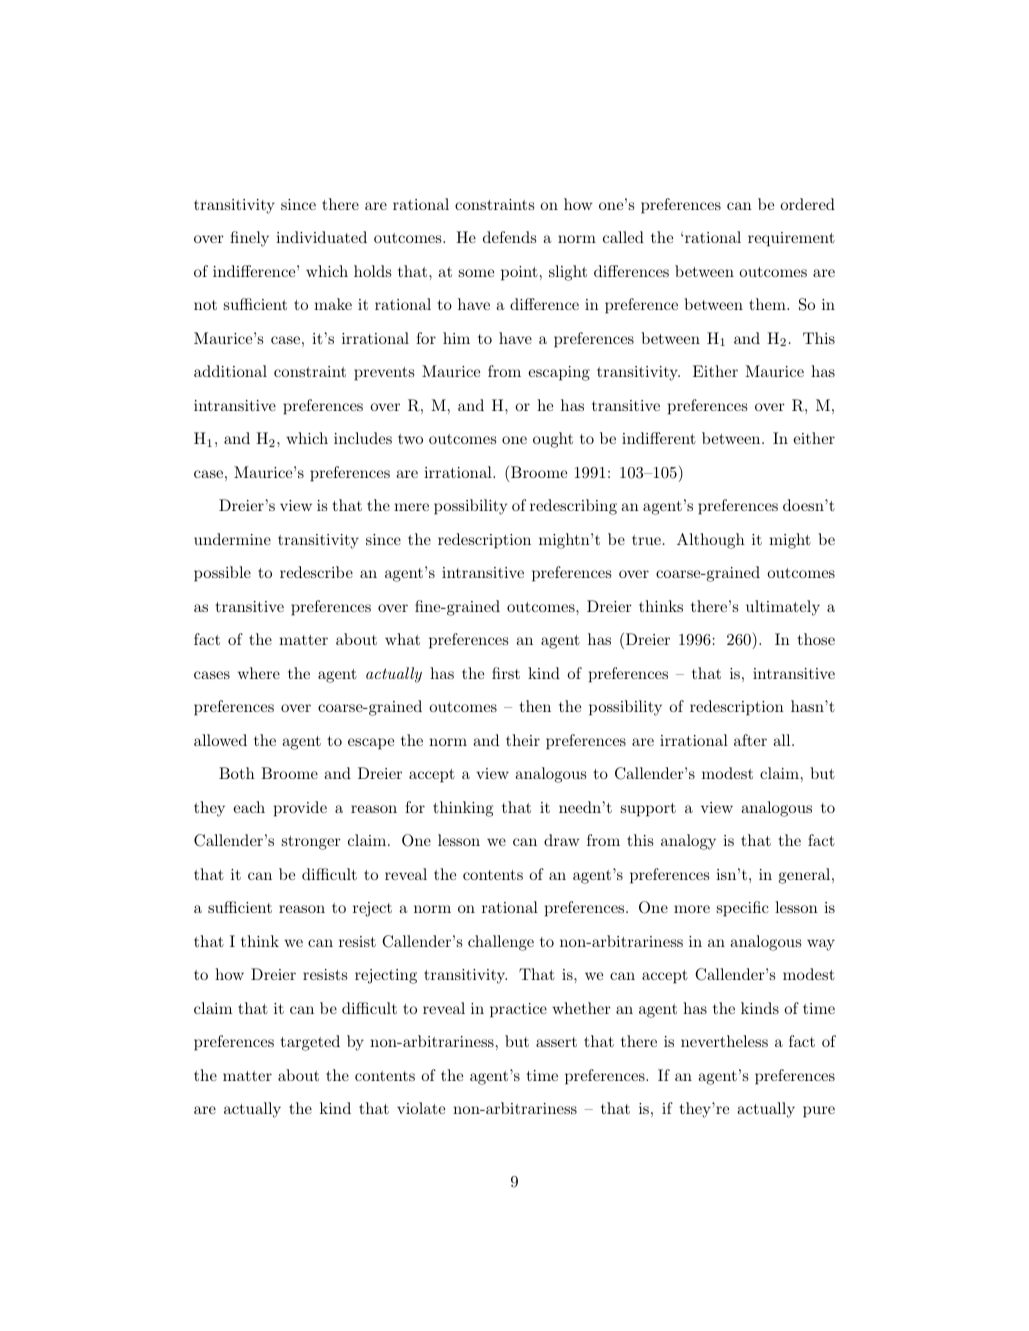 Image resolution: width=1029 pixels, height=1331 pixels. Describe the element at coordinates (791, 239) in the document. I see `requirement` at that location.
